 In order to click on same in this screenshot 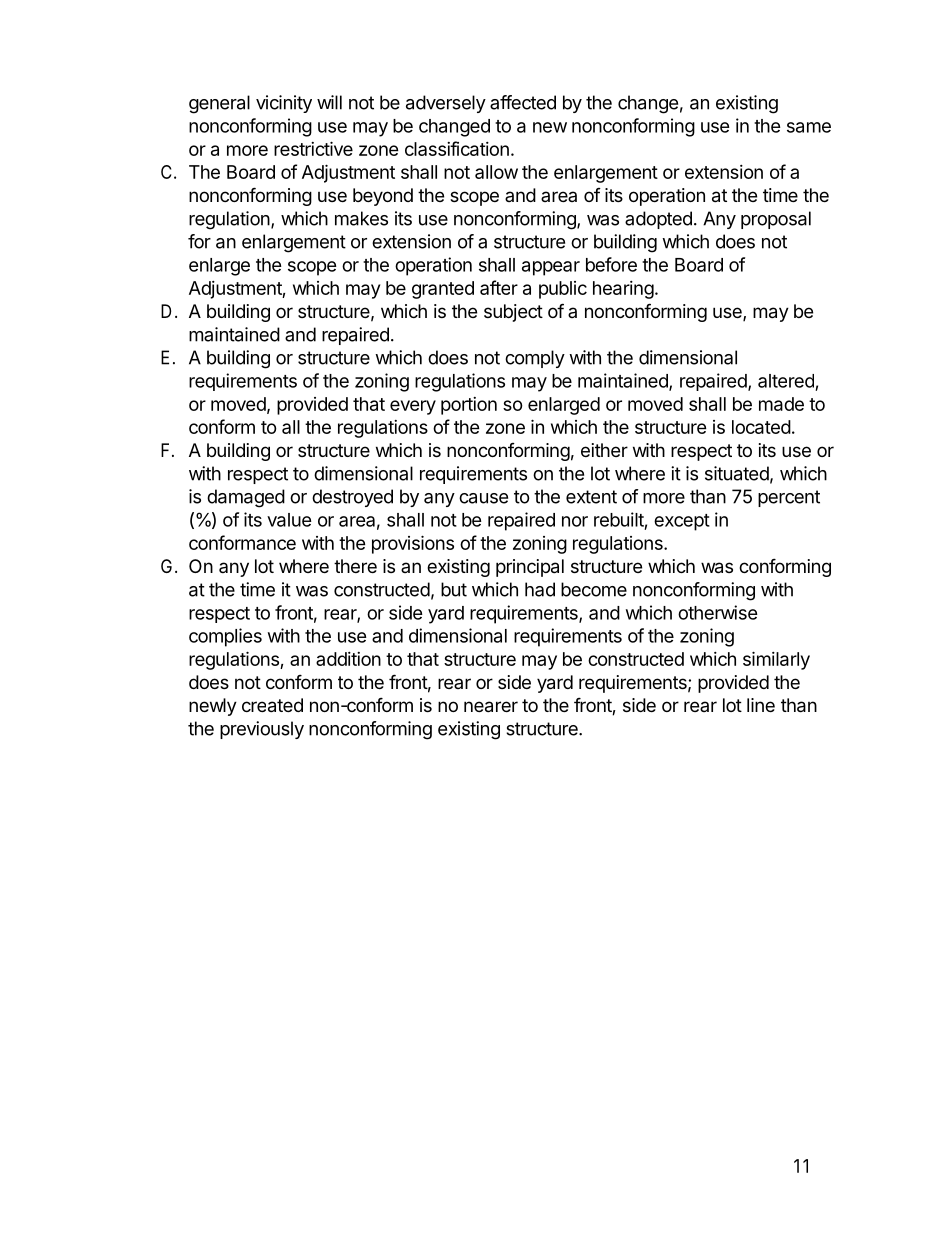, I will do `click(809, 127)`.
